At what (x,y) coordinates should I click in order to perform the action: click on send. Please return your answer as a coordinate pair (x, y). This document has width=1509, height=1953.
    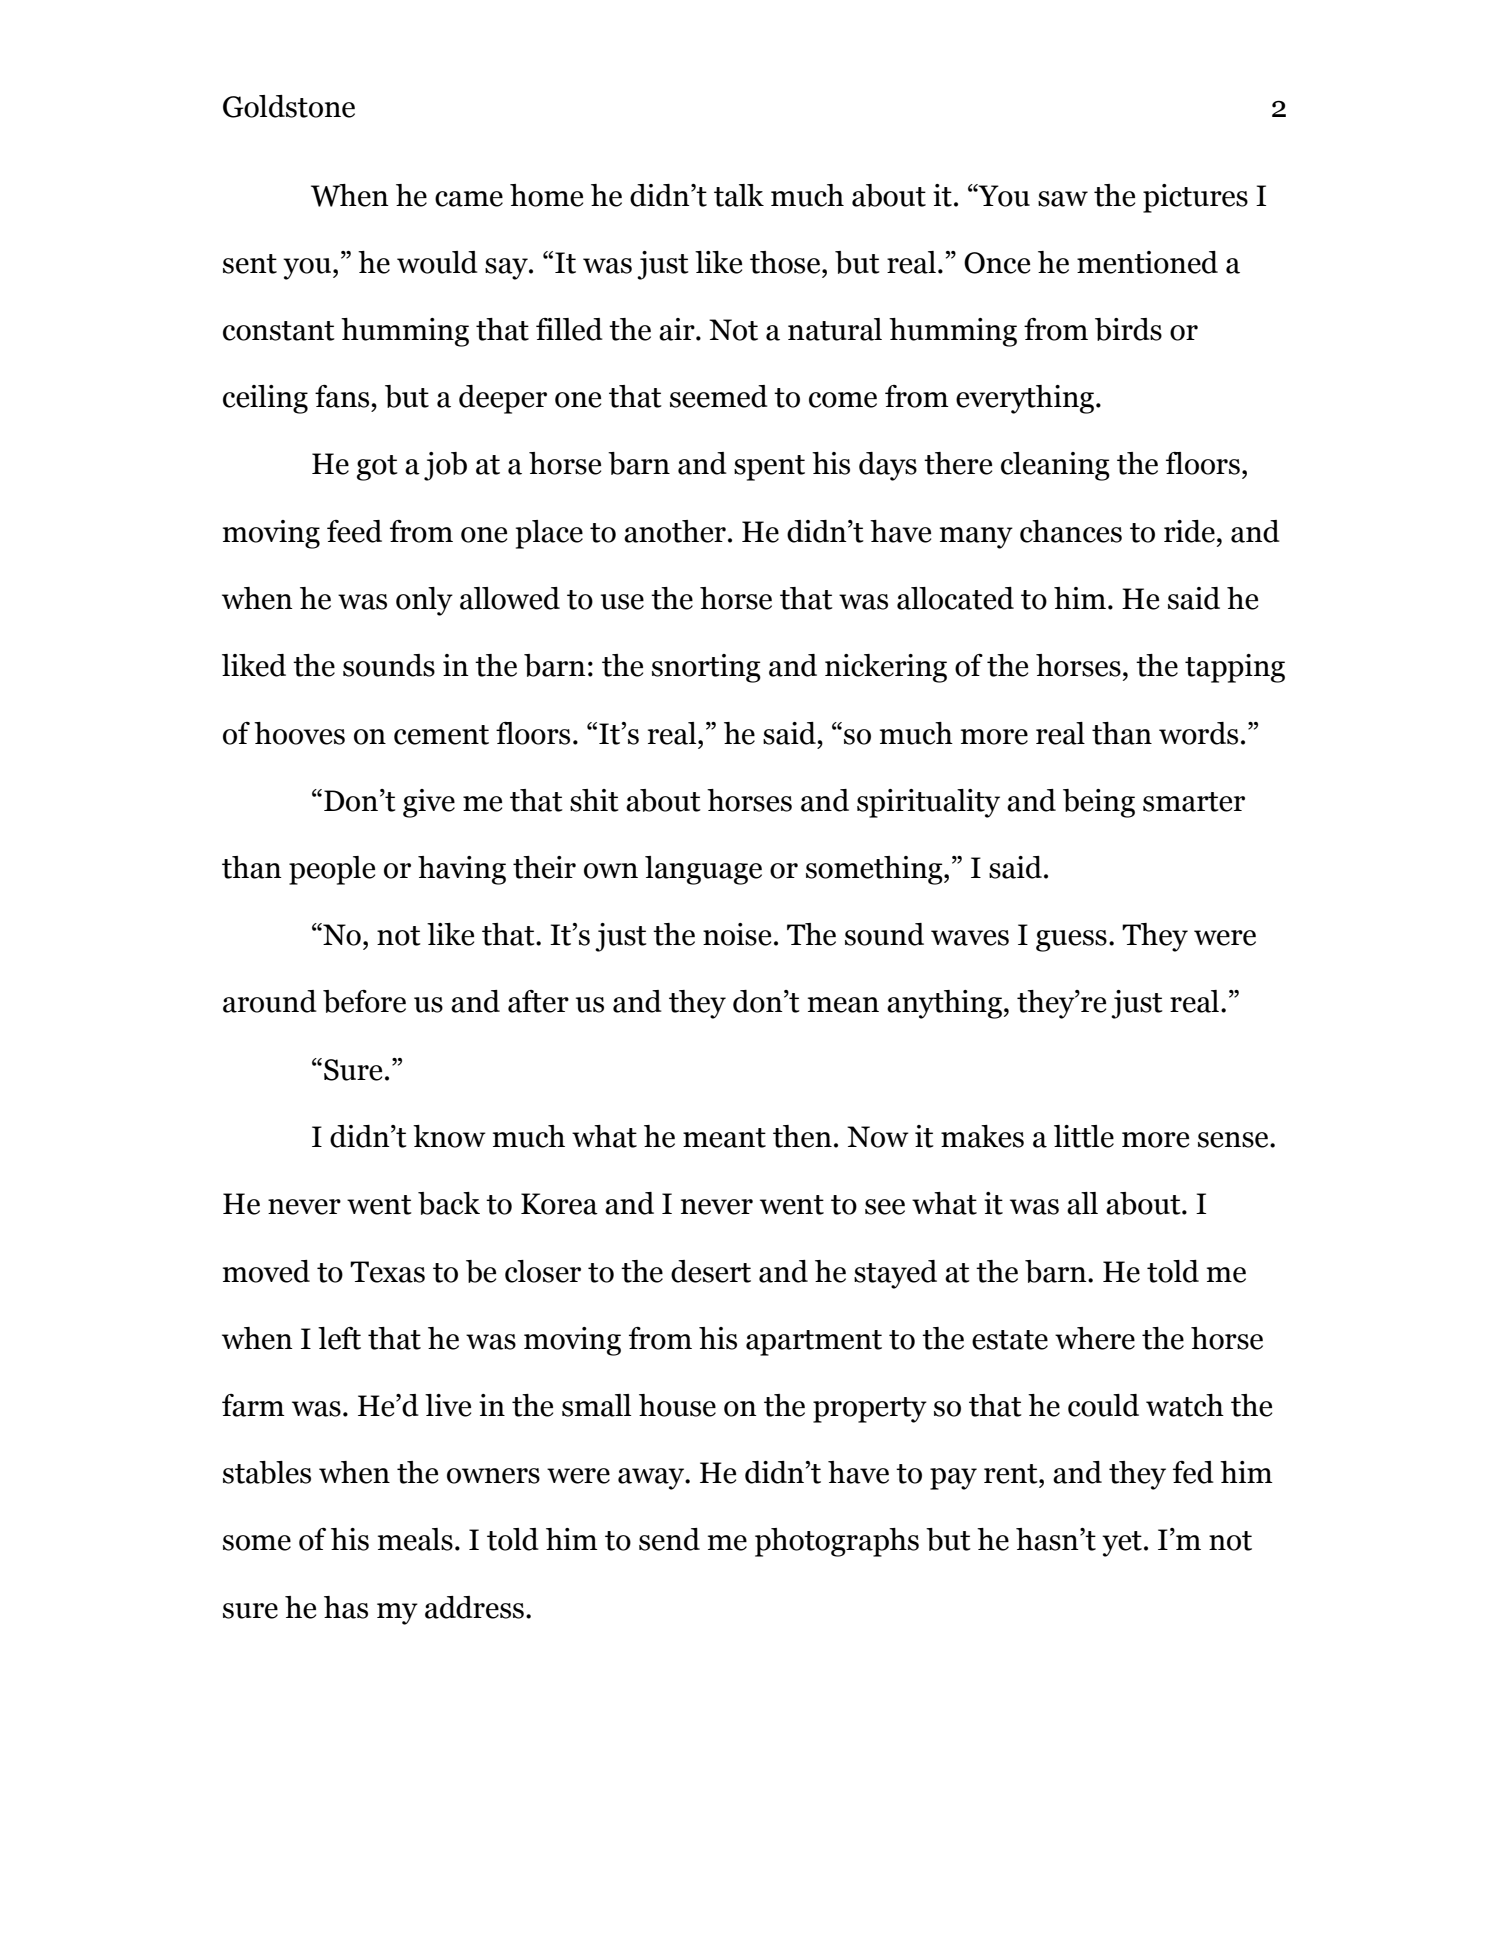
    Looking at the image, I should click on (669, 1539).
